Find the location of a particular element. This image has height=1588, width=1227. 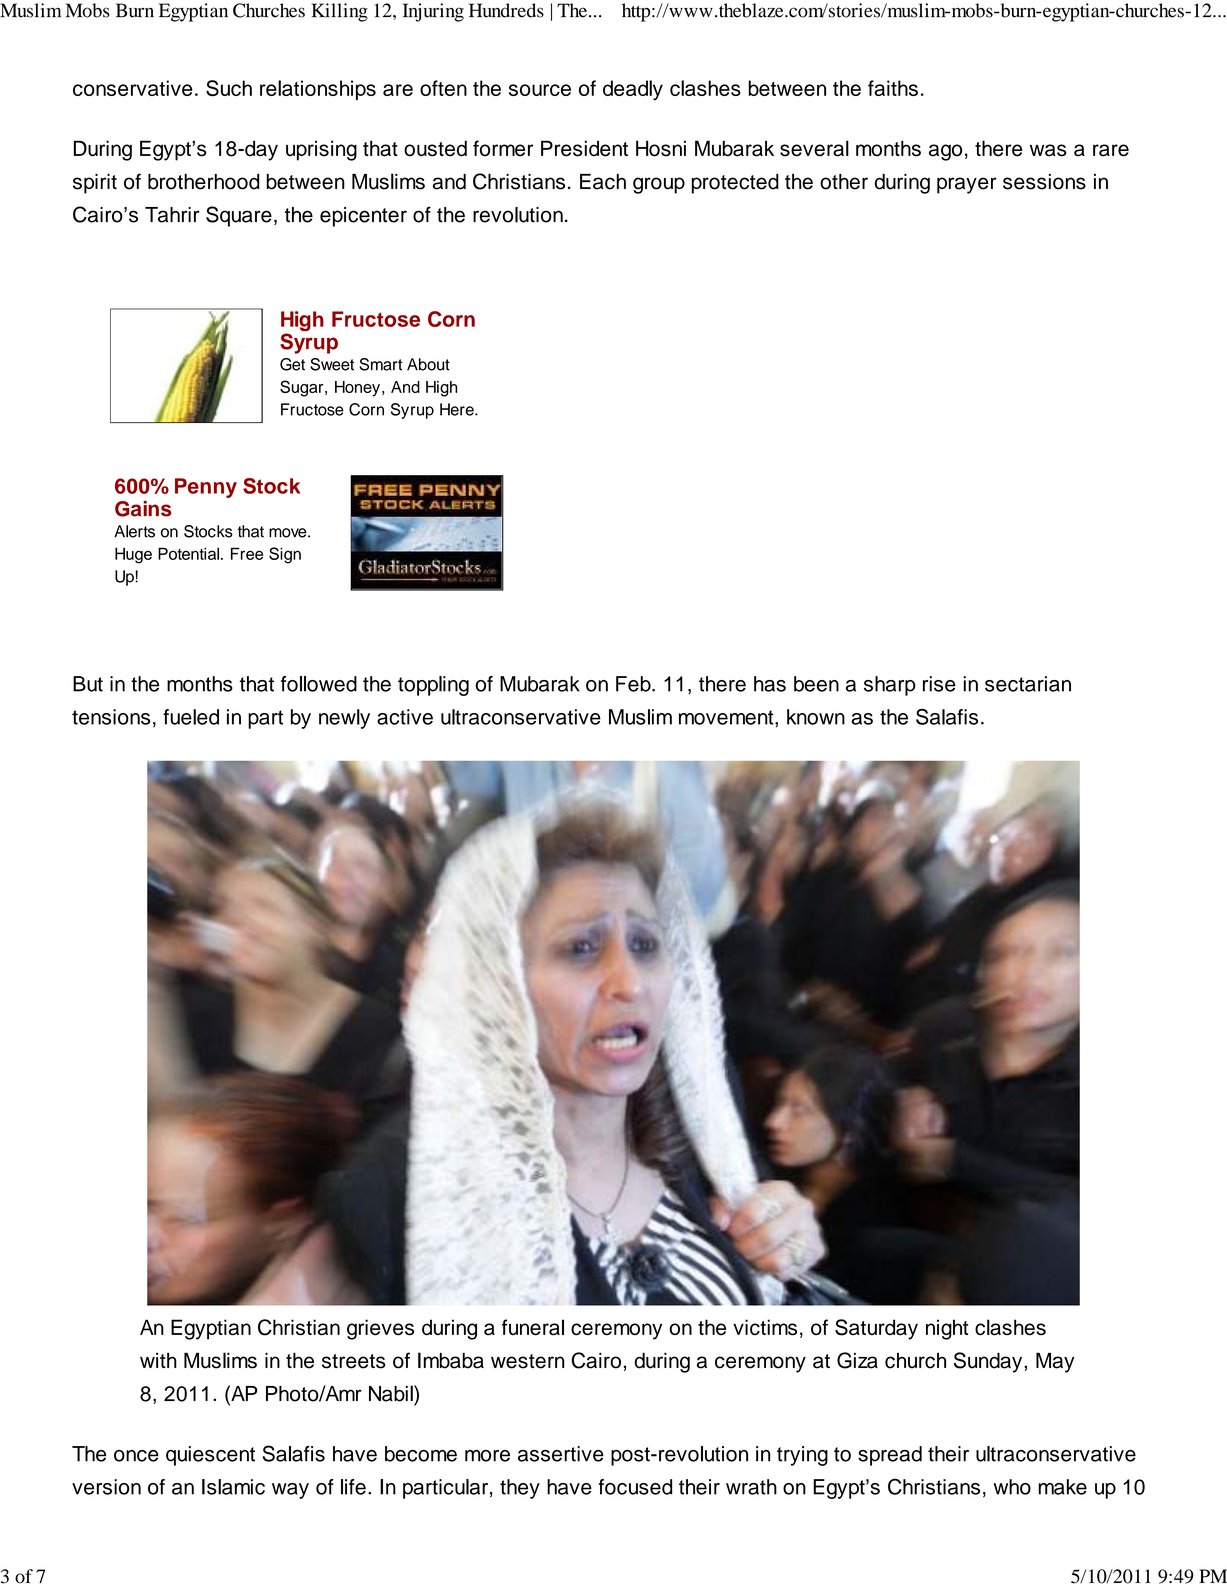

fueled is located at coordinates (191, 717).
